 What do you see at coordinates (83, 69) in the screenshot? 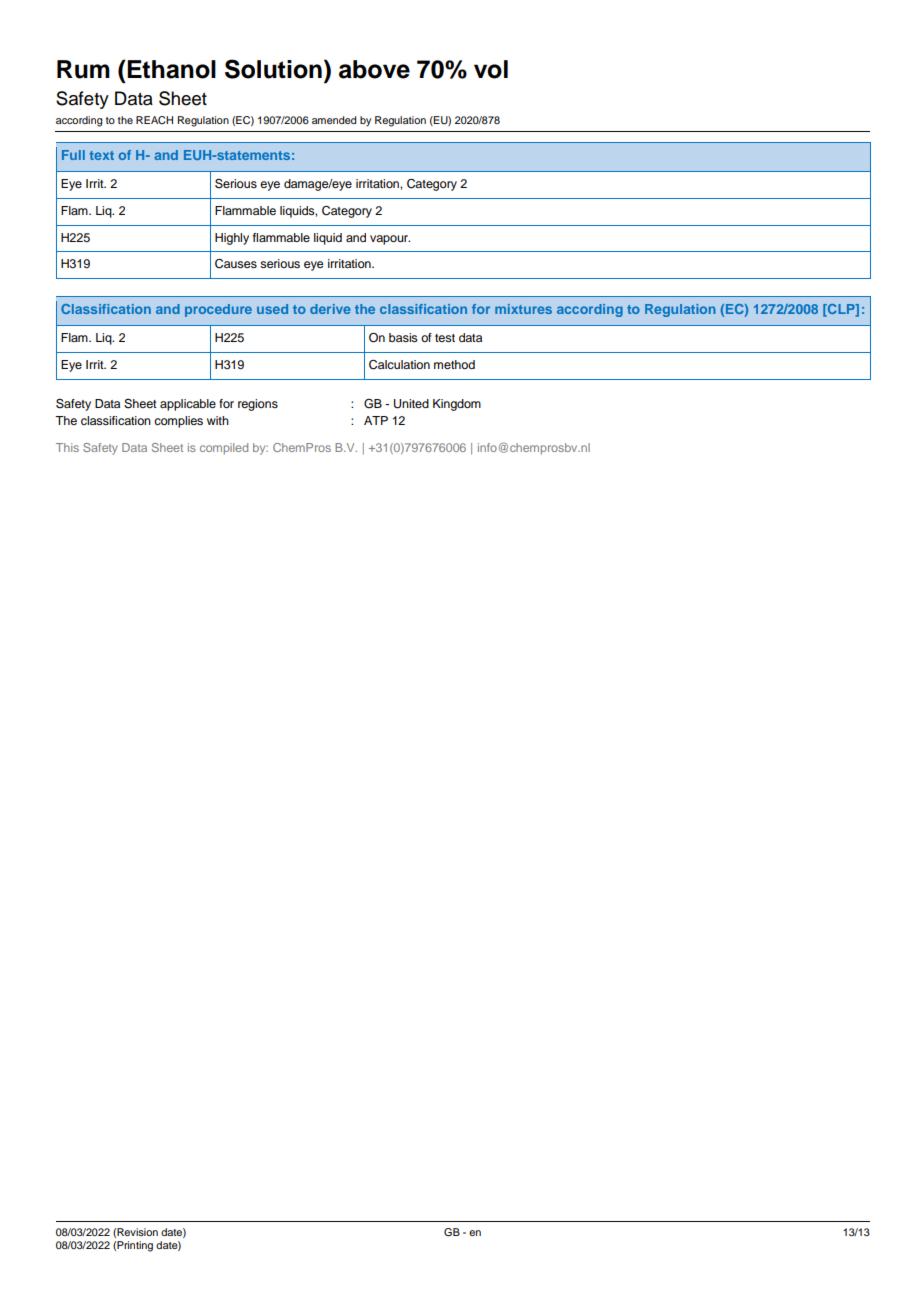
I see `Rum` at bounding box center [83, 69].
